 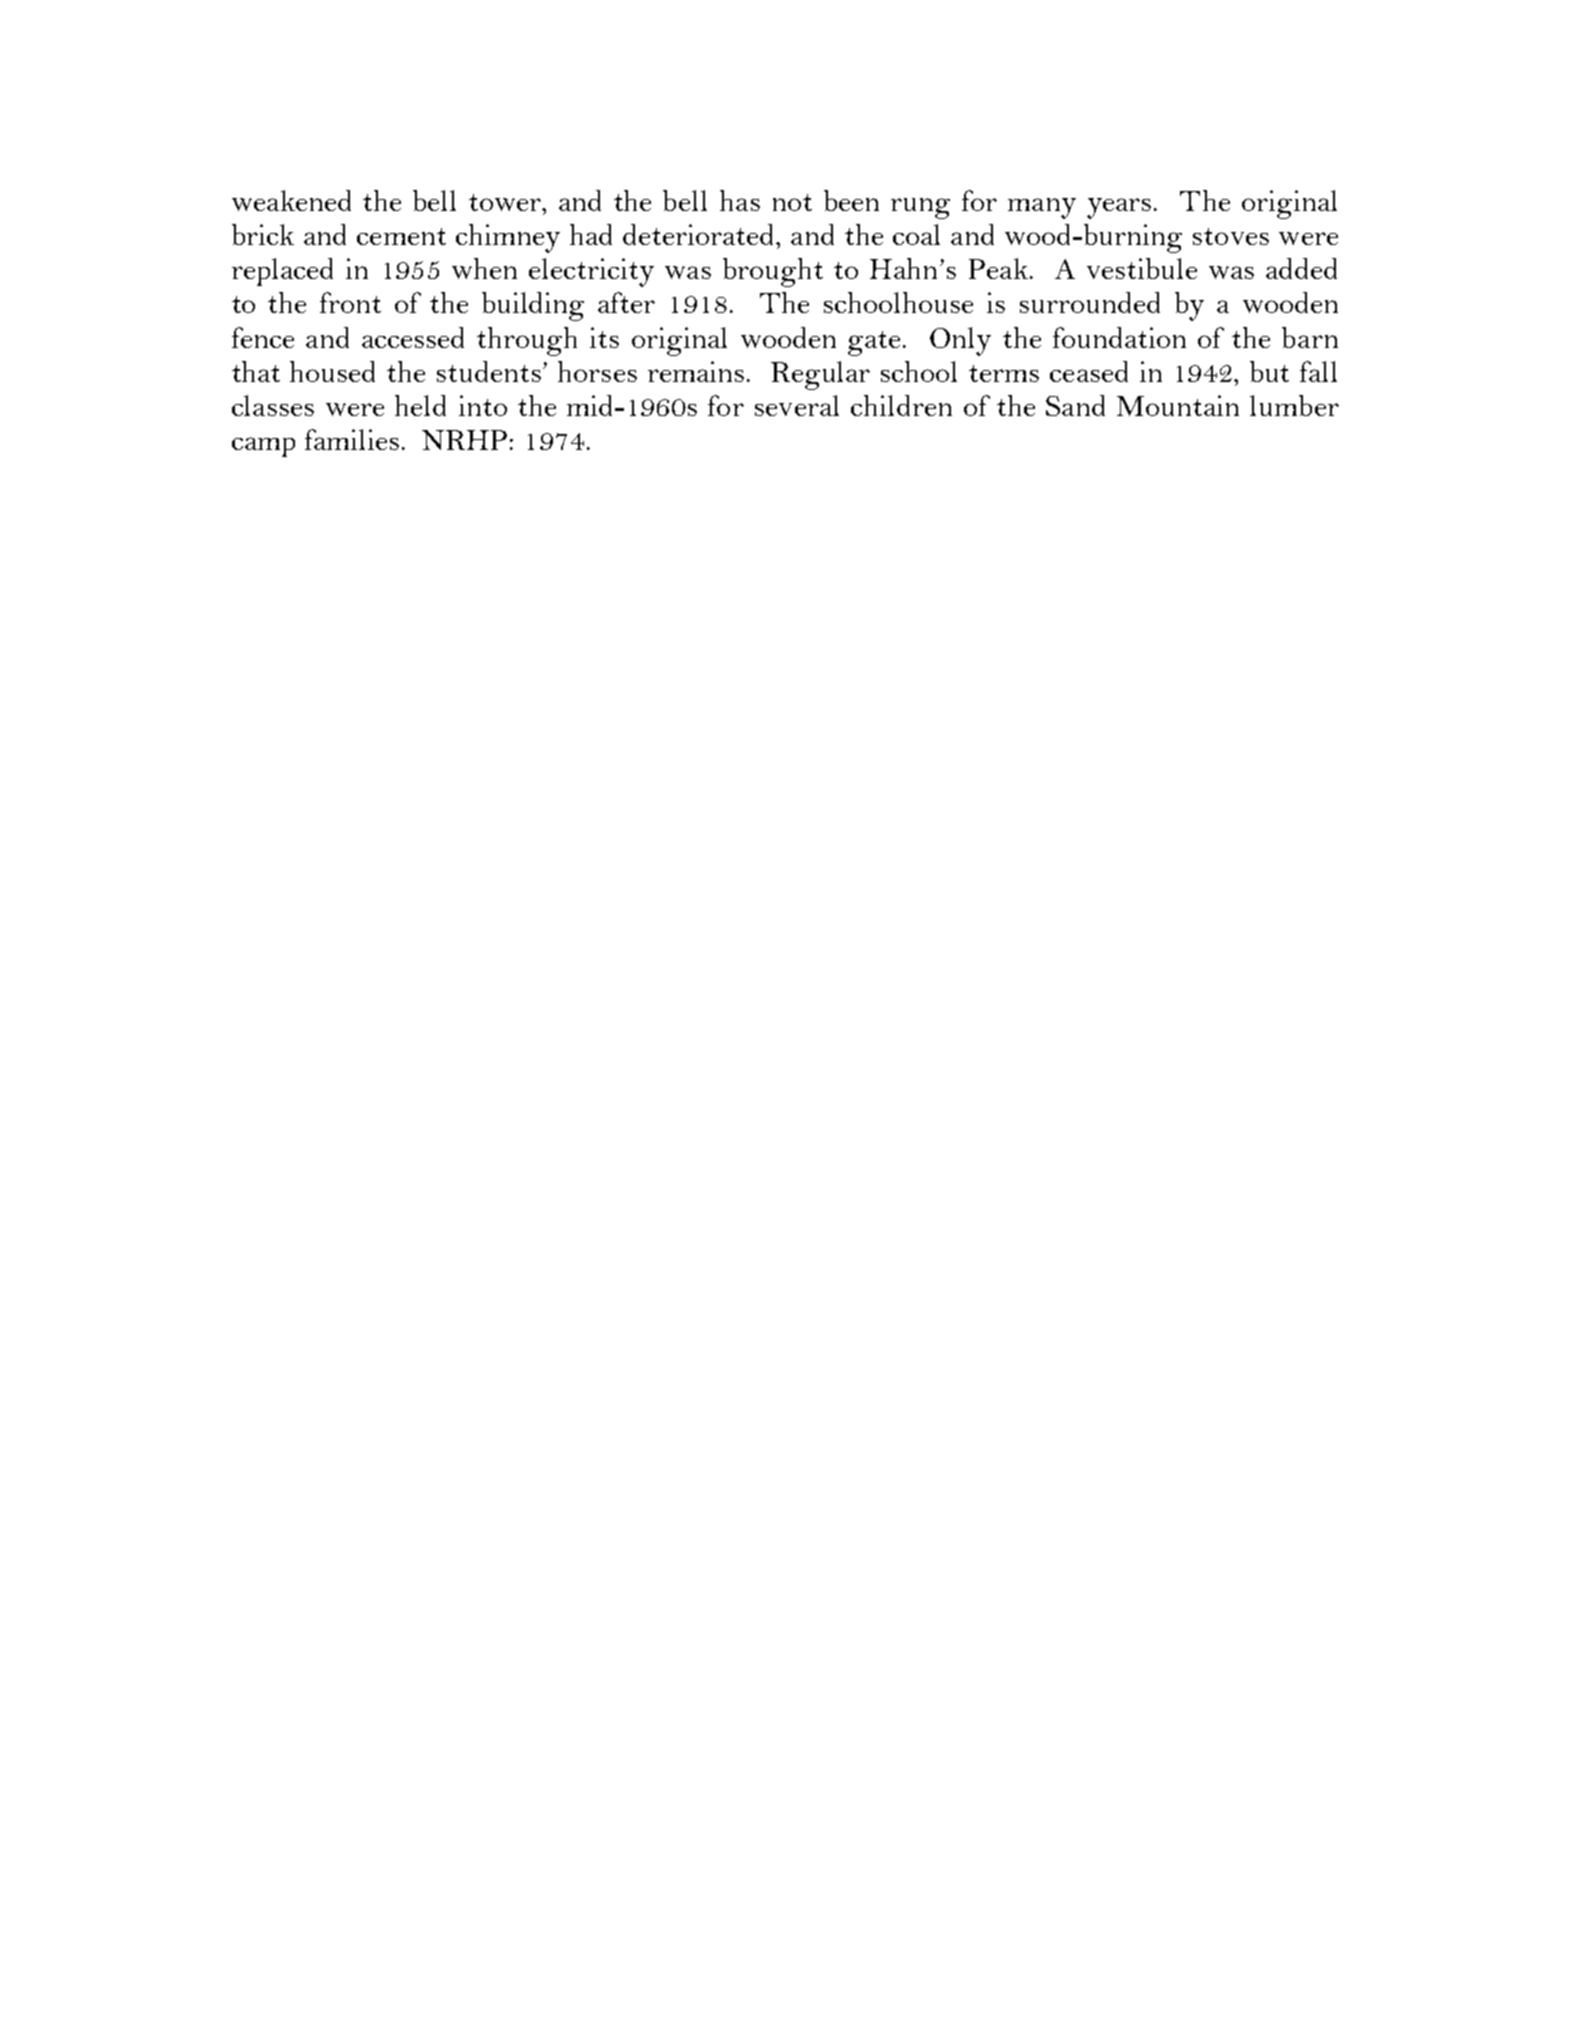 I want to click on families, so click(x=352, y=439).
